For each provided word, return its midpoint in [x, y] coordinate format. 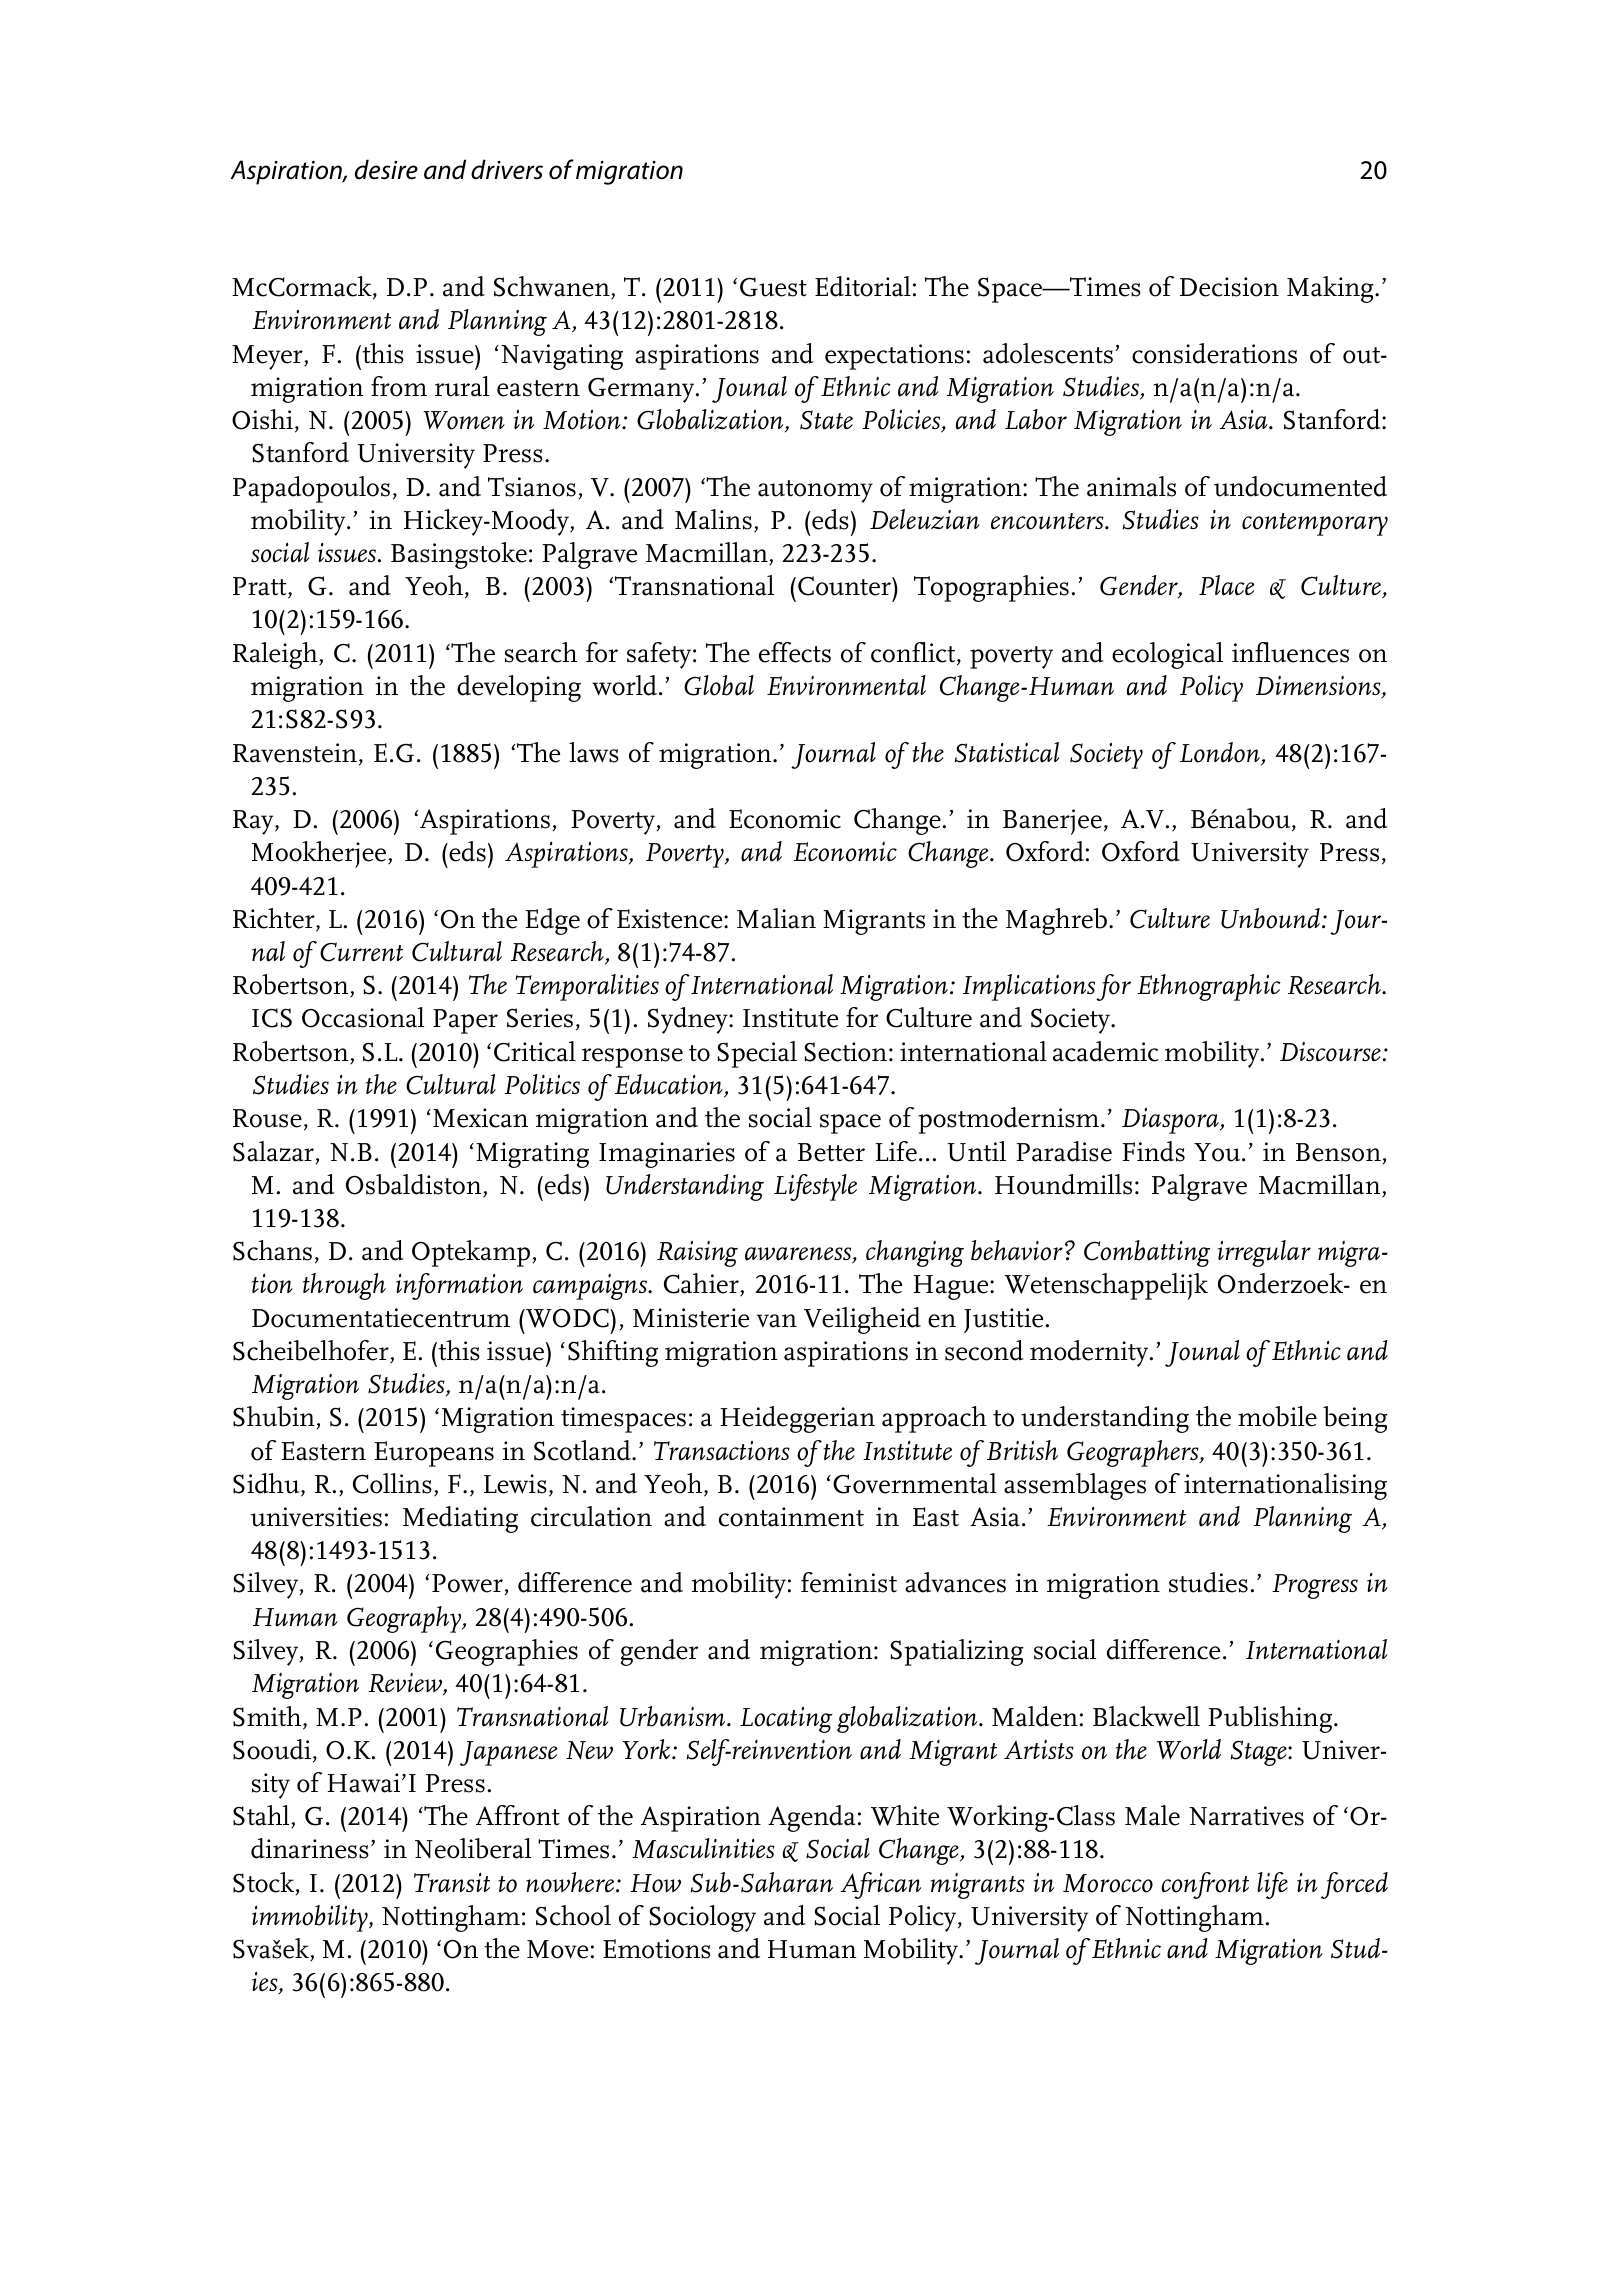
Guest [773, 287]
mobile [1277, 1416]
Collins [392, 1483]
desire [386, 169]
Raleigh [276, 655]
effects [795, 652]
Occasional [363, 1017]
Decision [1229, 287]
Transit [452, 1883]
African [880, 1885]
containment [791, 1517]
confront [1205, 1885]
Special [757, 1054]
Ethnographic [1209, 987]
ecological [1167, 655]
